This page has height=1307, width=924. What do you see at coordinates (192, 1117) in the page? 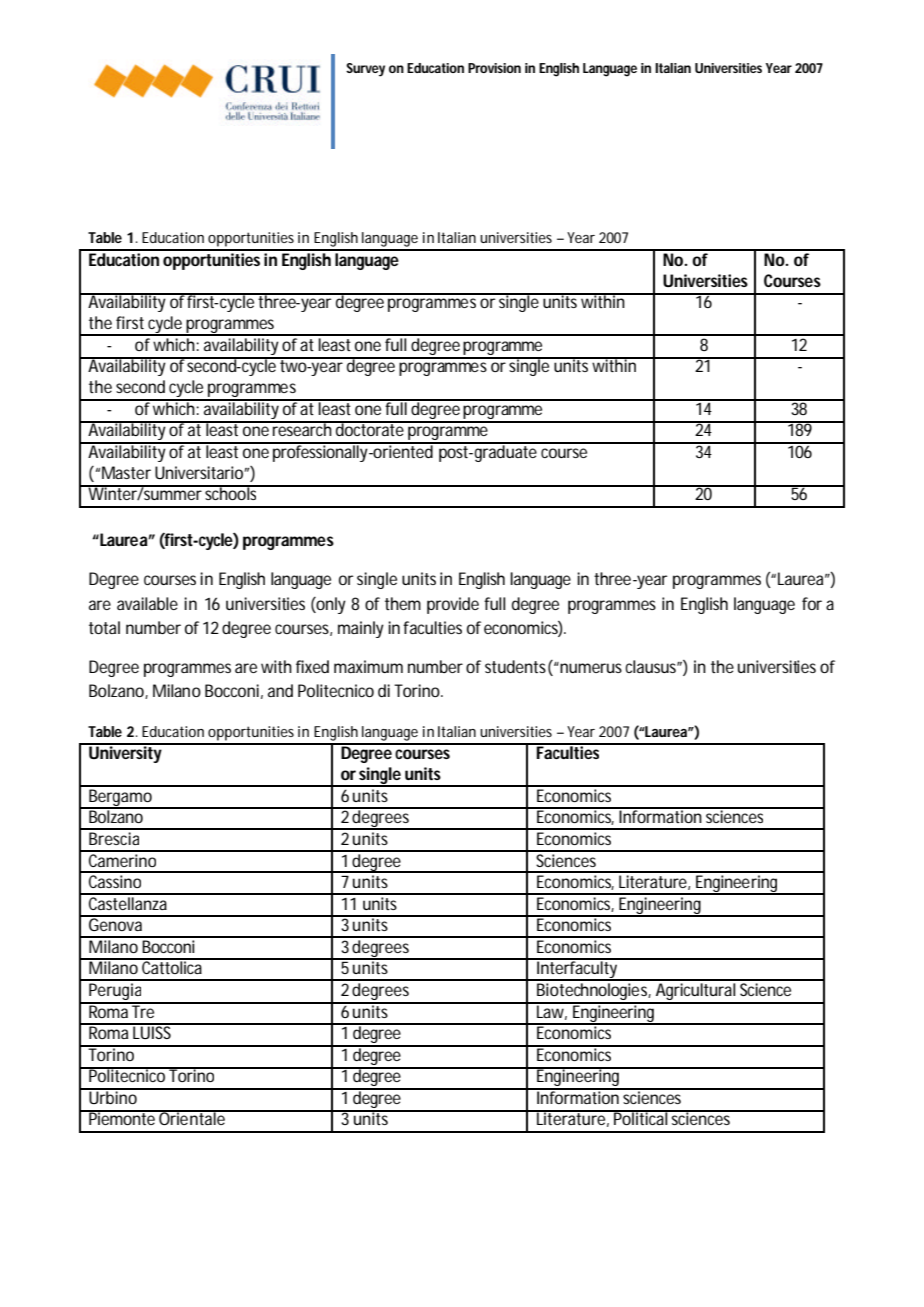
I see `Orientale` at bounding box center [192, 1117].
